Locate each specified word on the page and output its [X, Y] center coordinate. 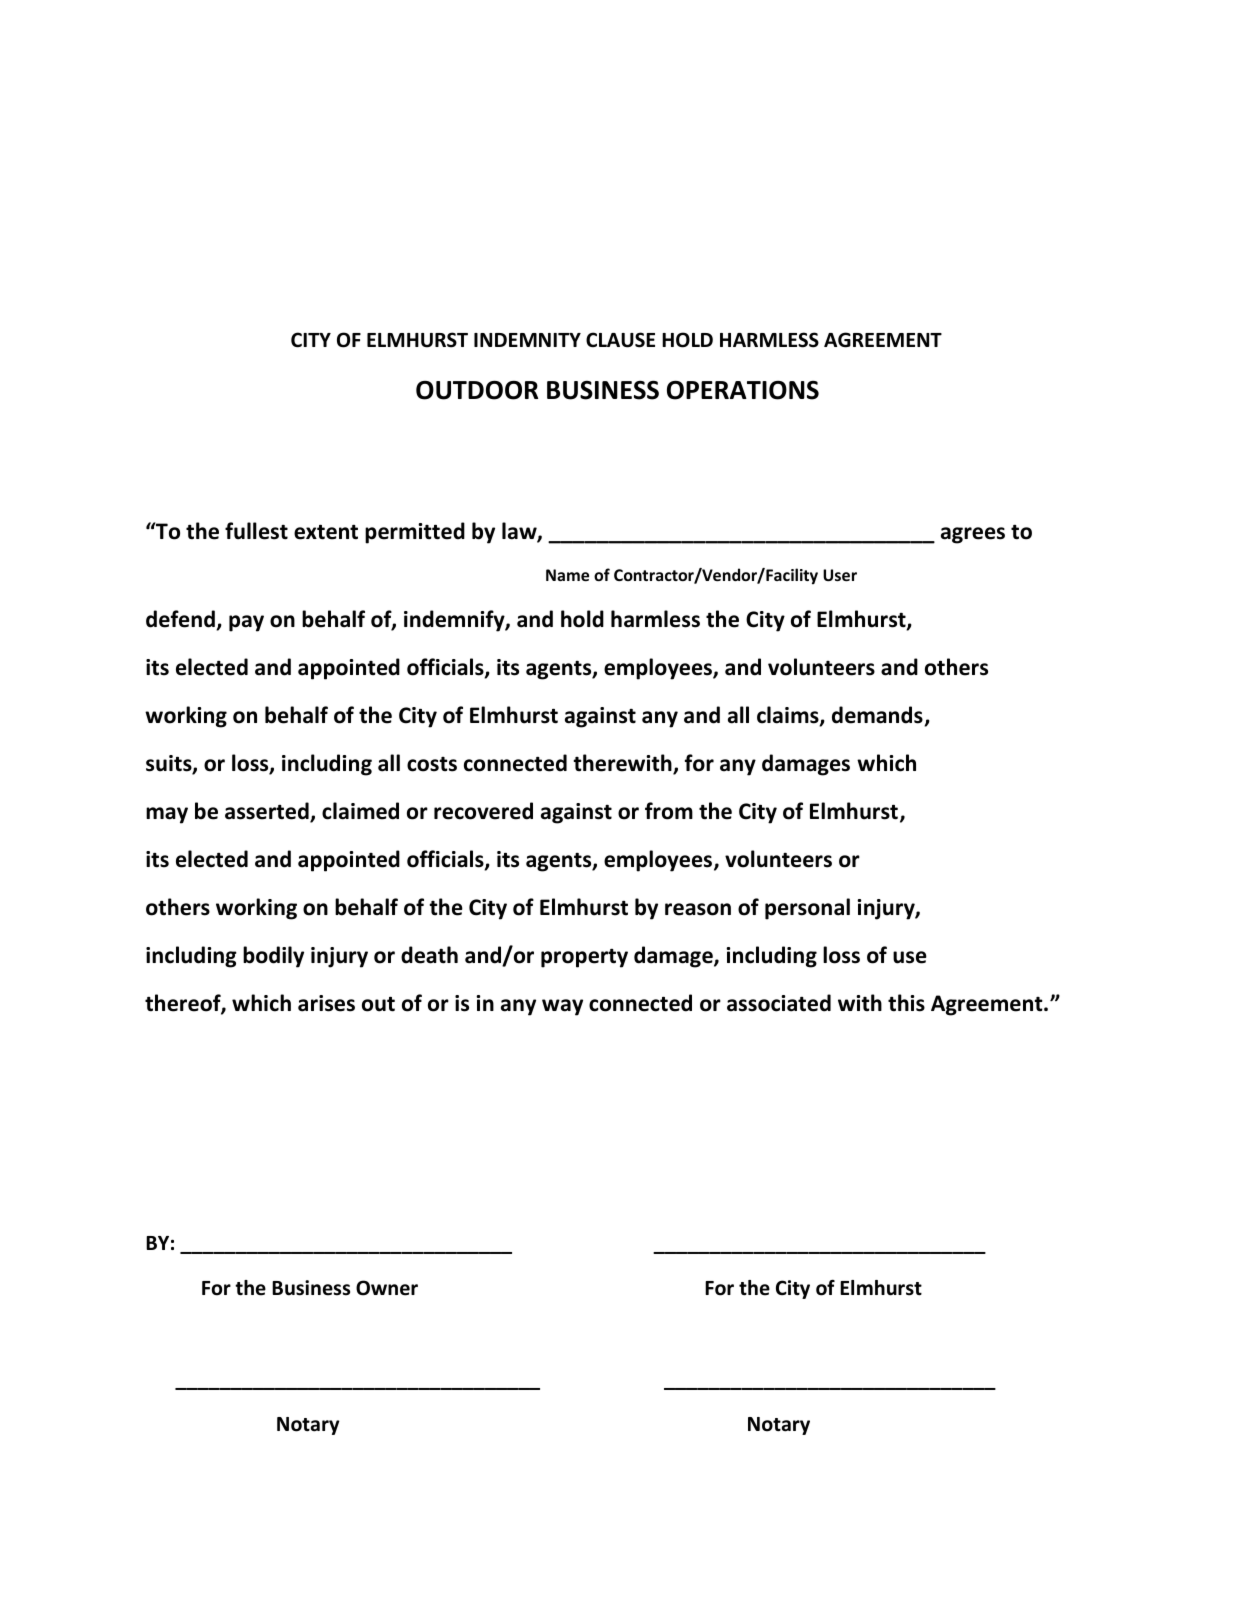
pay [246, 623]
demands [878, 716]
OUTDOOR [477, 390]
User [840, 575]
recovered [483, 811]
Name [567, 575]
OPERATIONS [743, 390]
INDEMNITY [527, 340]
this [906, 1003]
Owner [387, 1288]
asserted [268, 812]
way [562, 1007]
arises [326, 1003]
